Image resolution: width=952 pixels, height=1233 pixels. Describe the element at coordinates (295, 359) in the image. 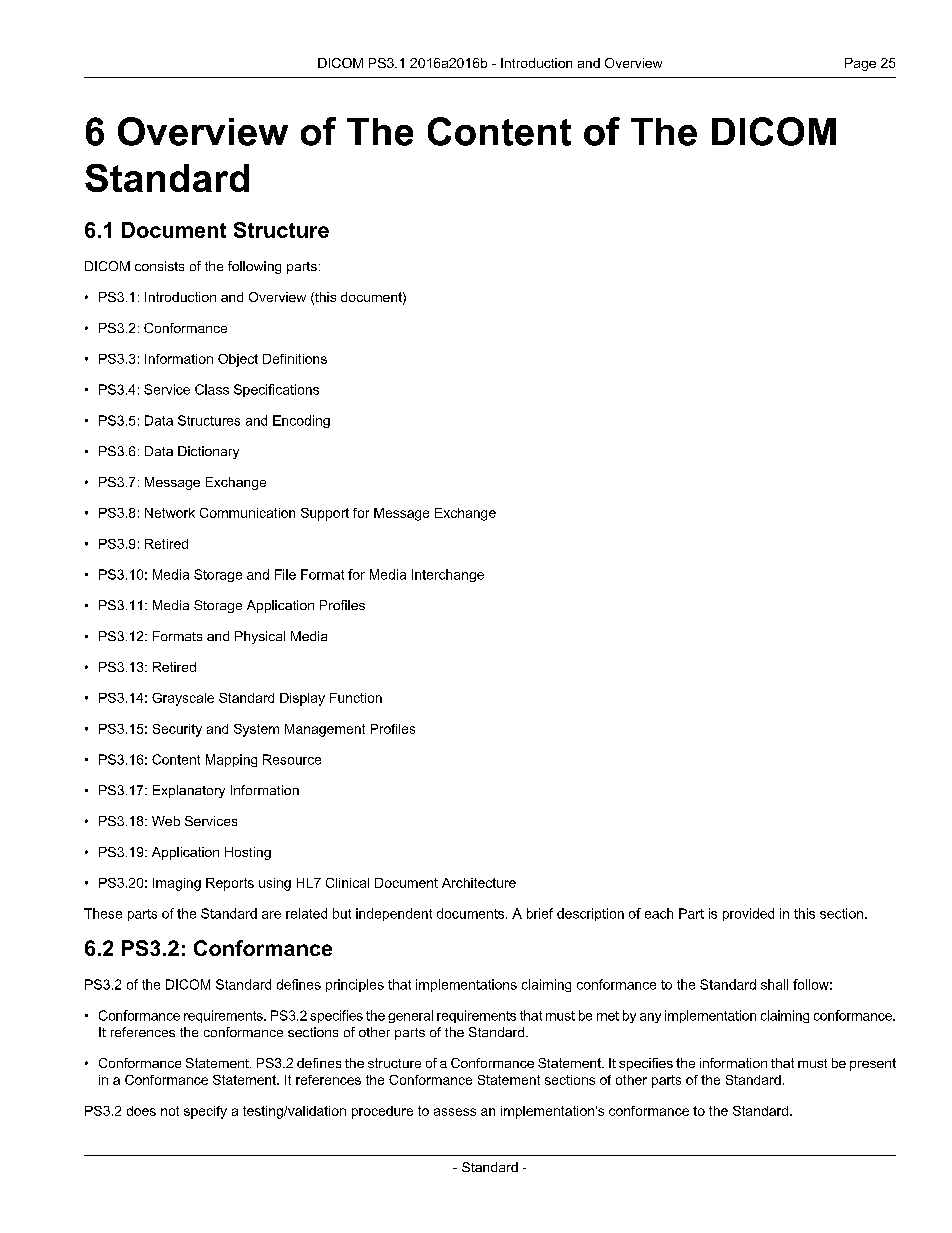

I see `Definitions` at that location.
